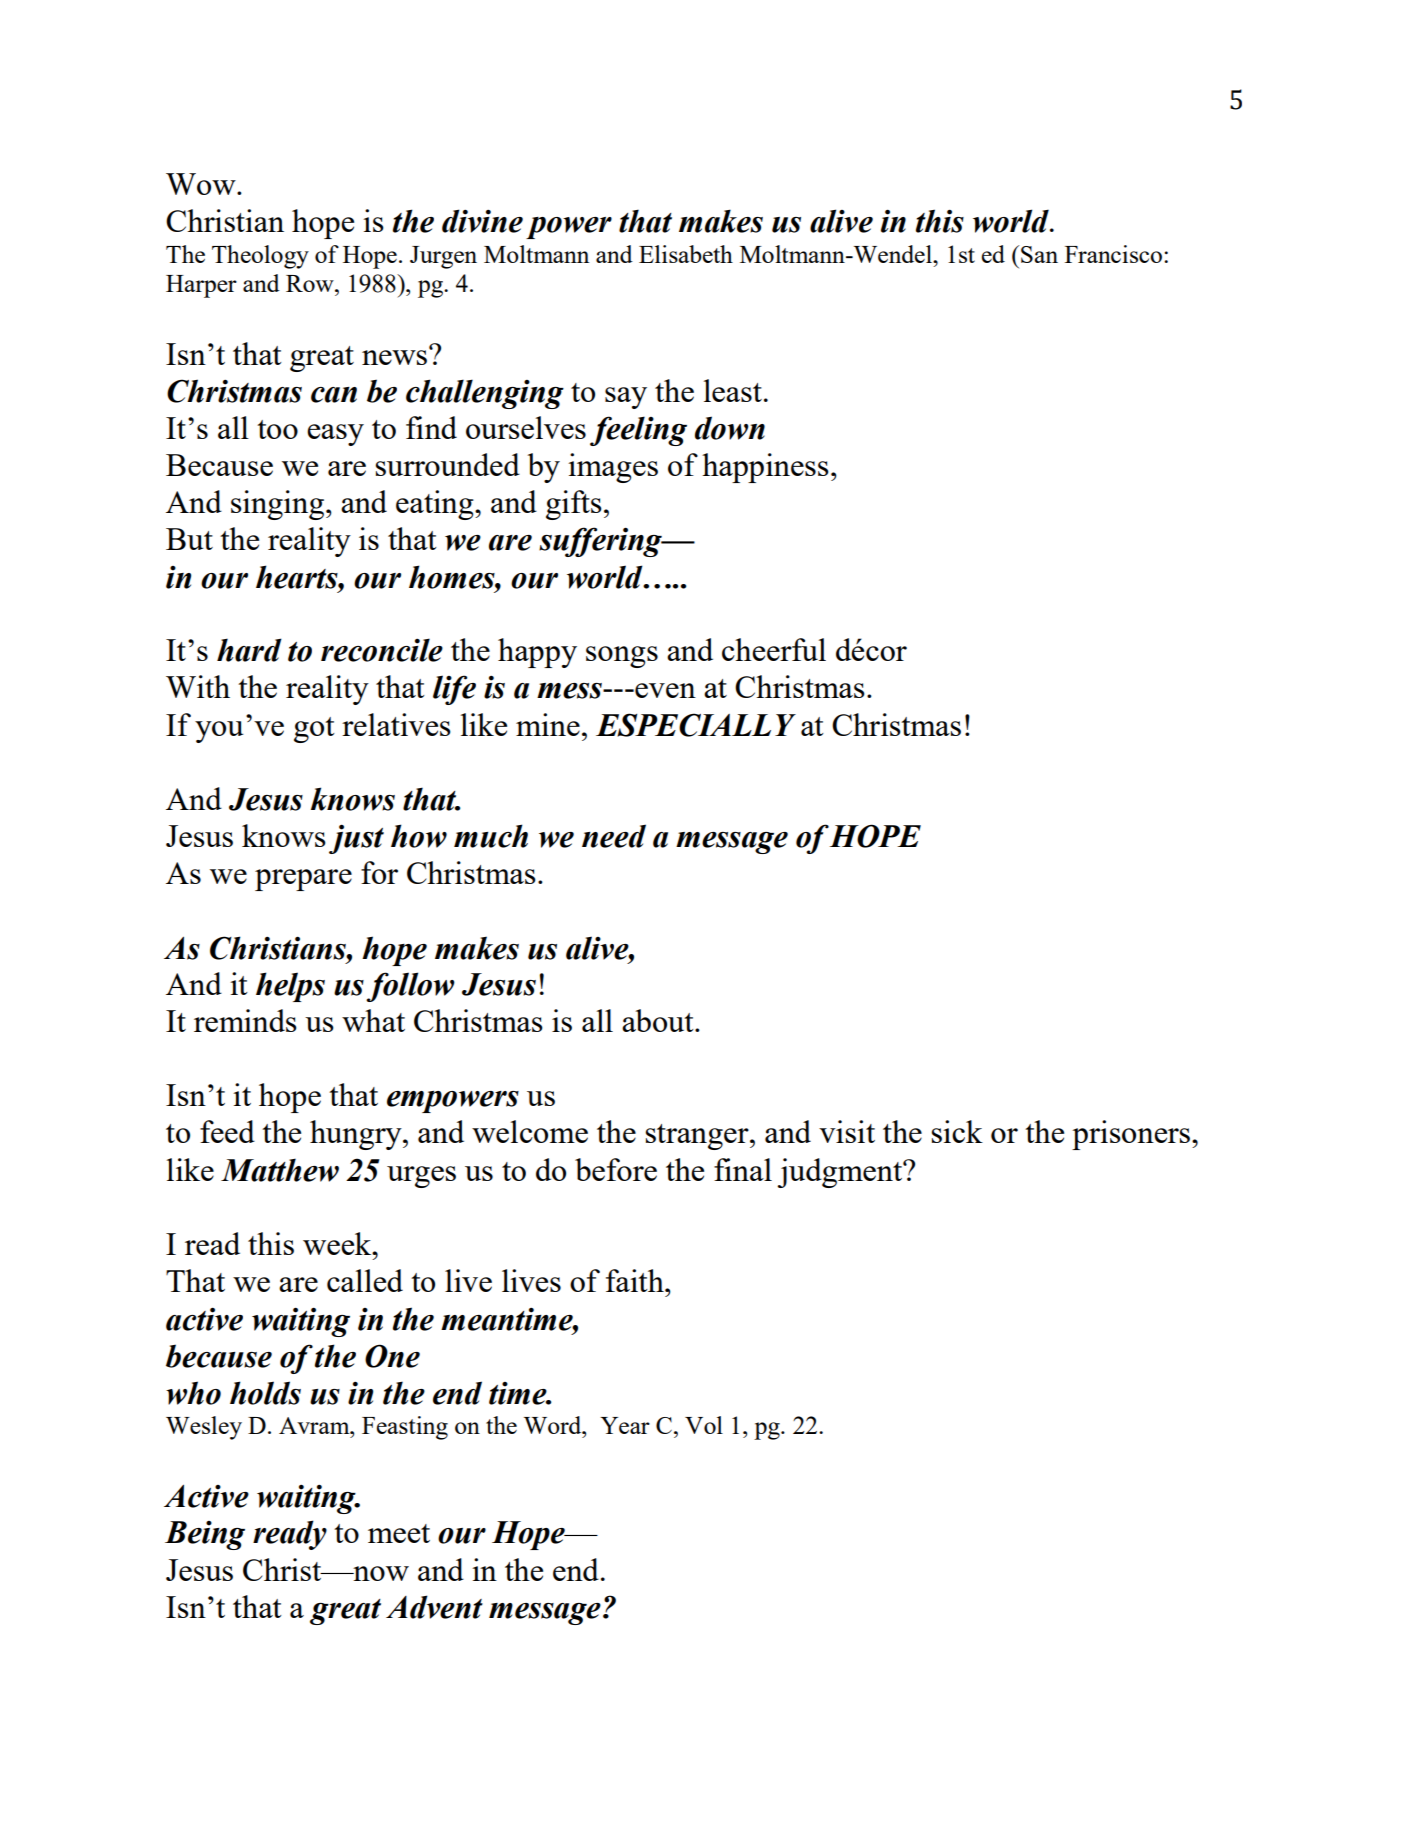  I want to click on Year, so click(625, 1425).
